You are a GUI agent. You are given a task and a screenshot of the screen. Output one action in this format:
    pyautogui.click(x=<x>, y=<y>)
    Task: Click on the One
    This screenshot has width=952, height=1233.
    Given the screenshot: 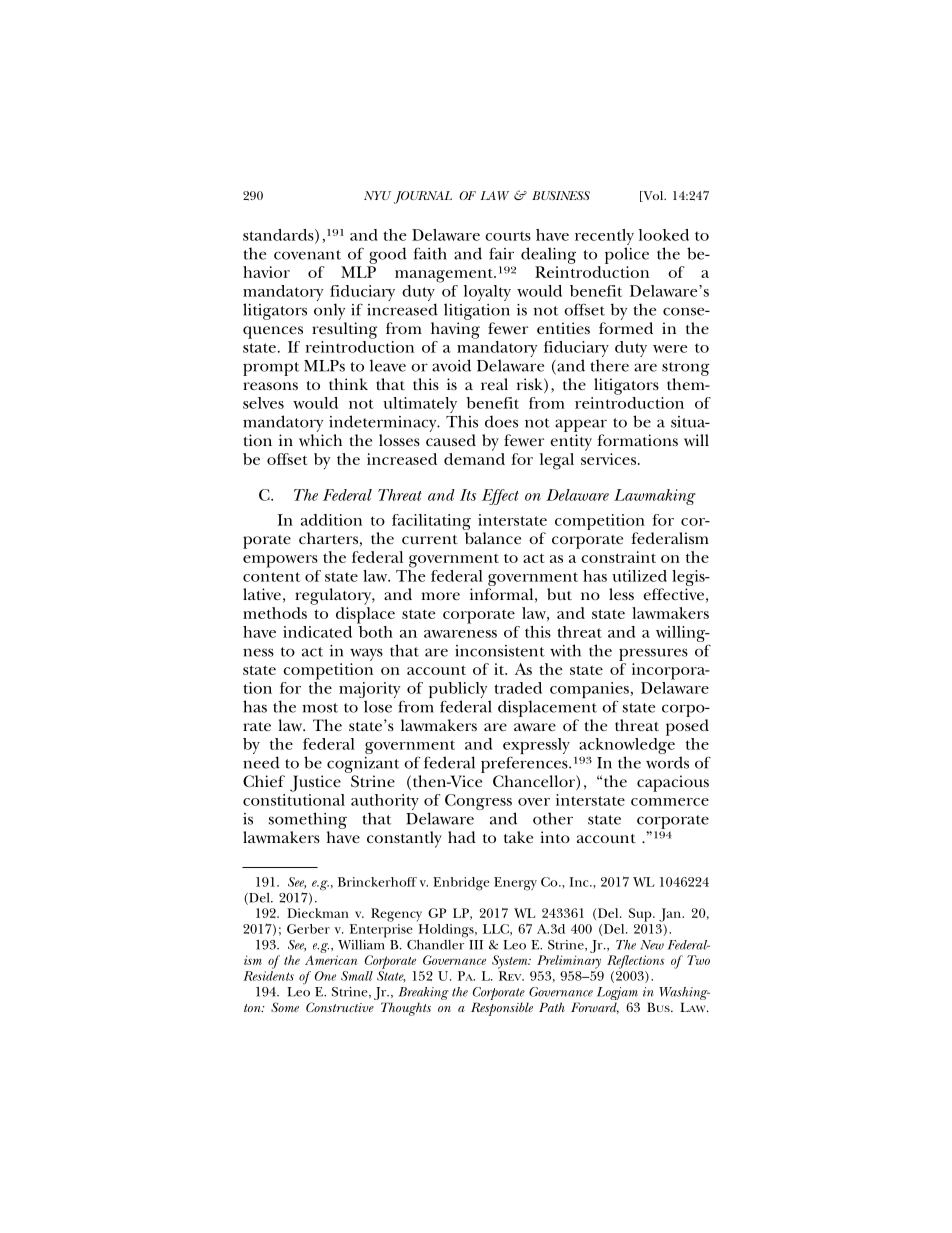 What is the action you would take?
    pyautogui.click(x=325, y=976)
